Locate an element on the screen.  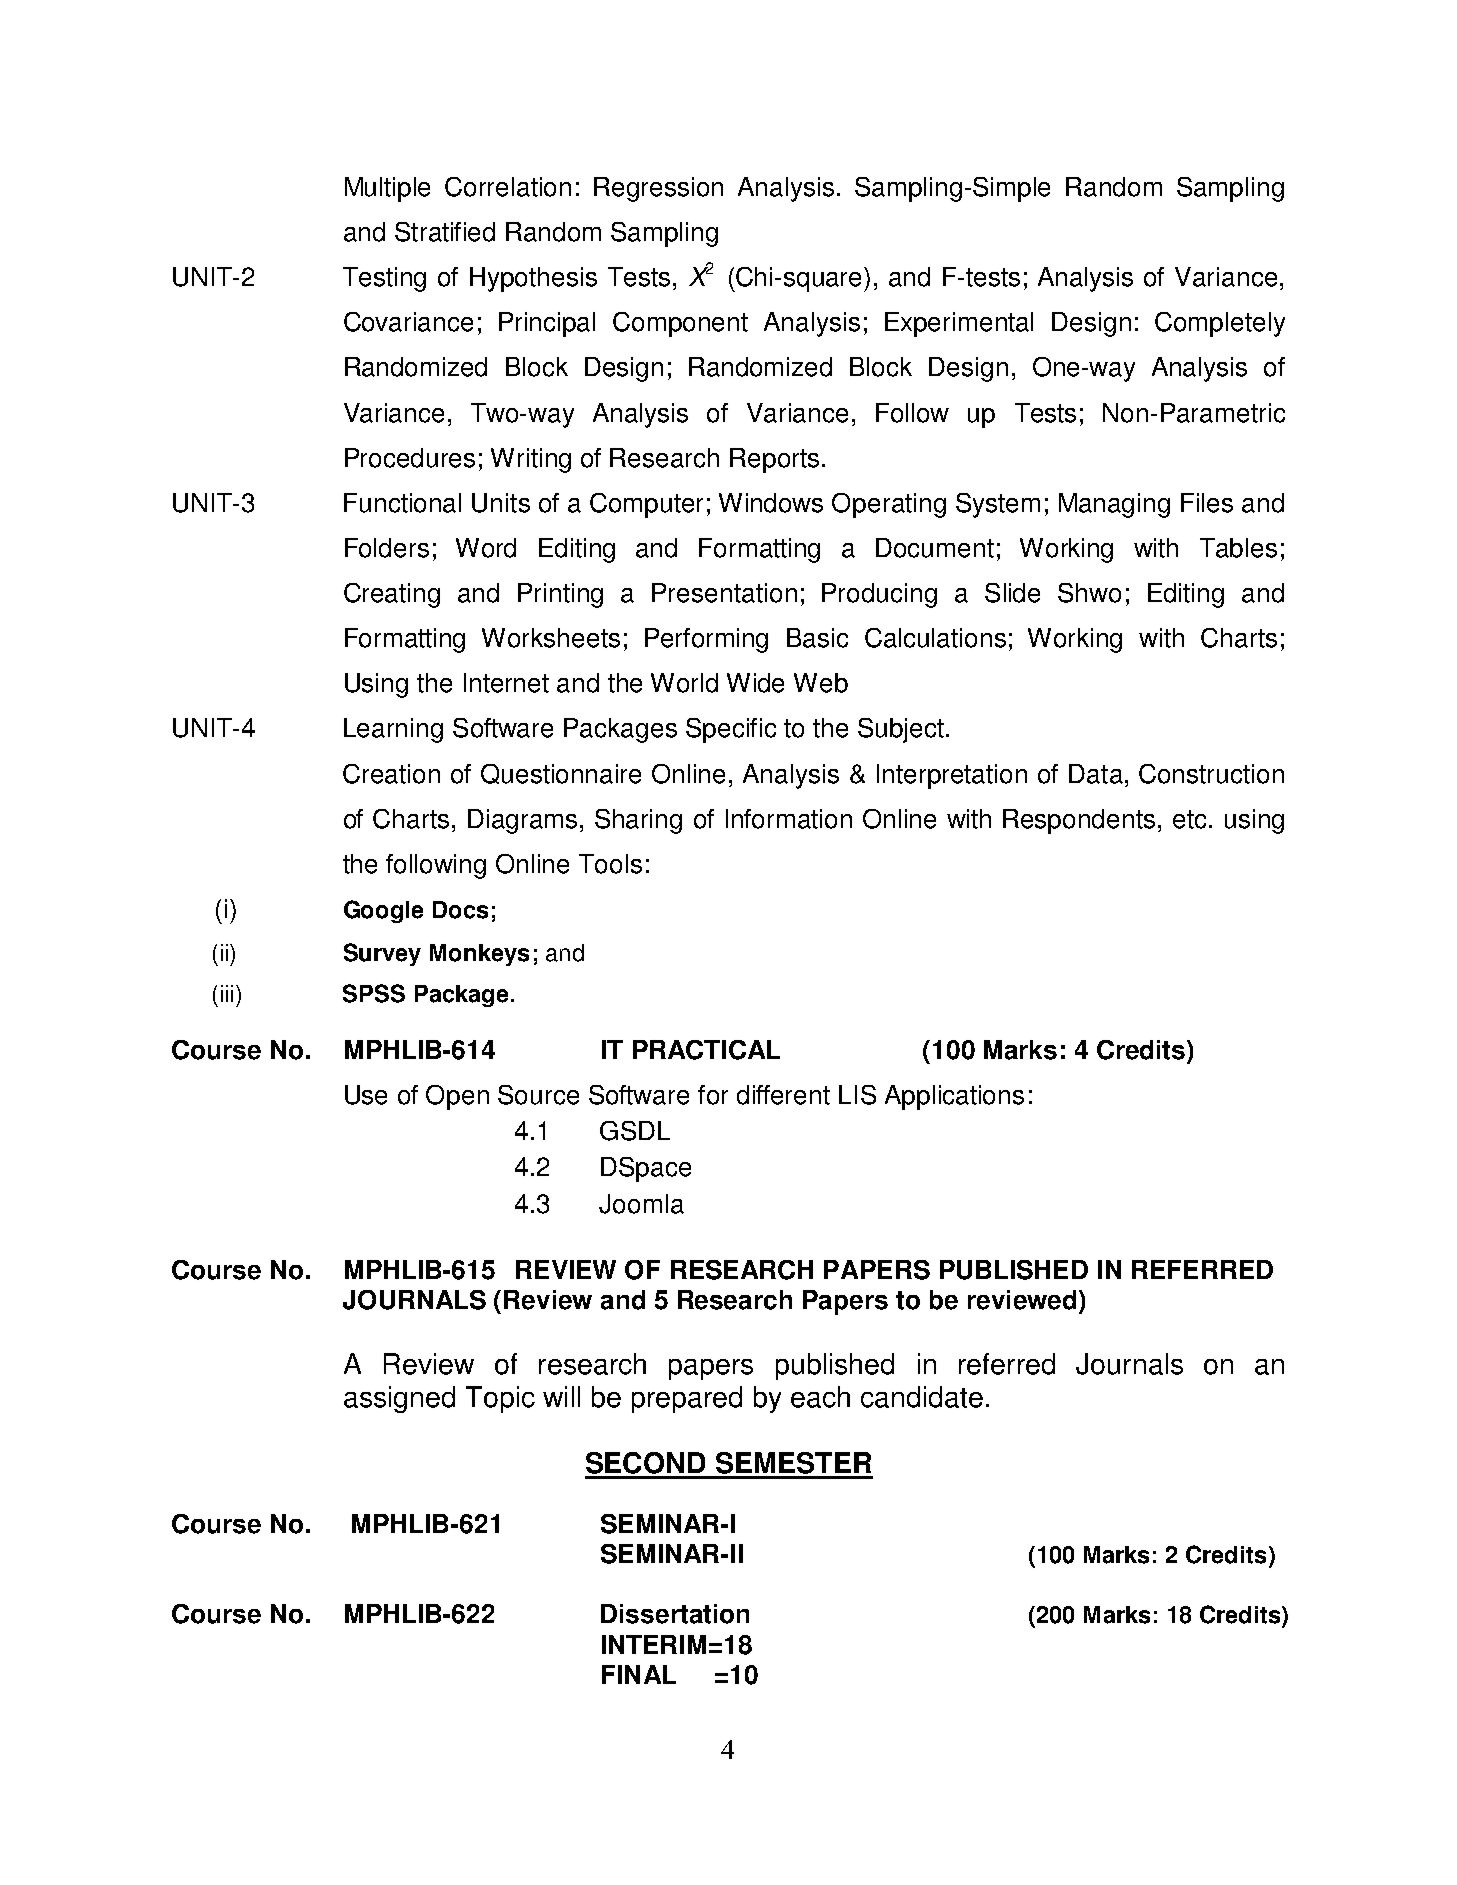
Respondents is located at coordinates (1079, 821).
